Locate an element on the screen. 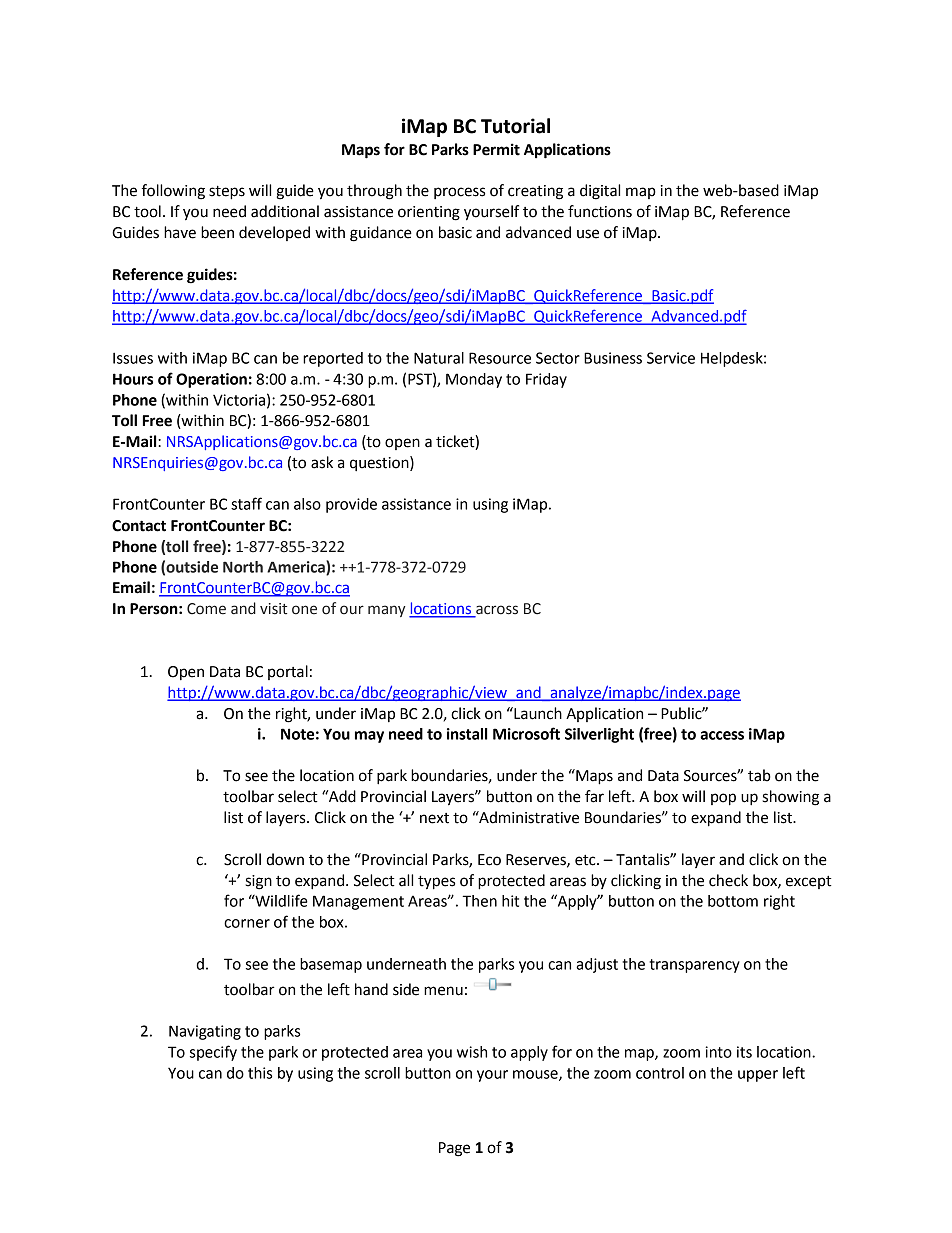 This screenshot has height=1233, width=952. access is located at coordinates (722, 735).
